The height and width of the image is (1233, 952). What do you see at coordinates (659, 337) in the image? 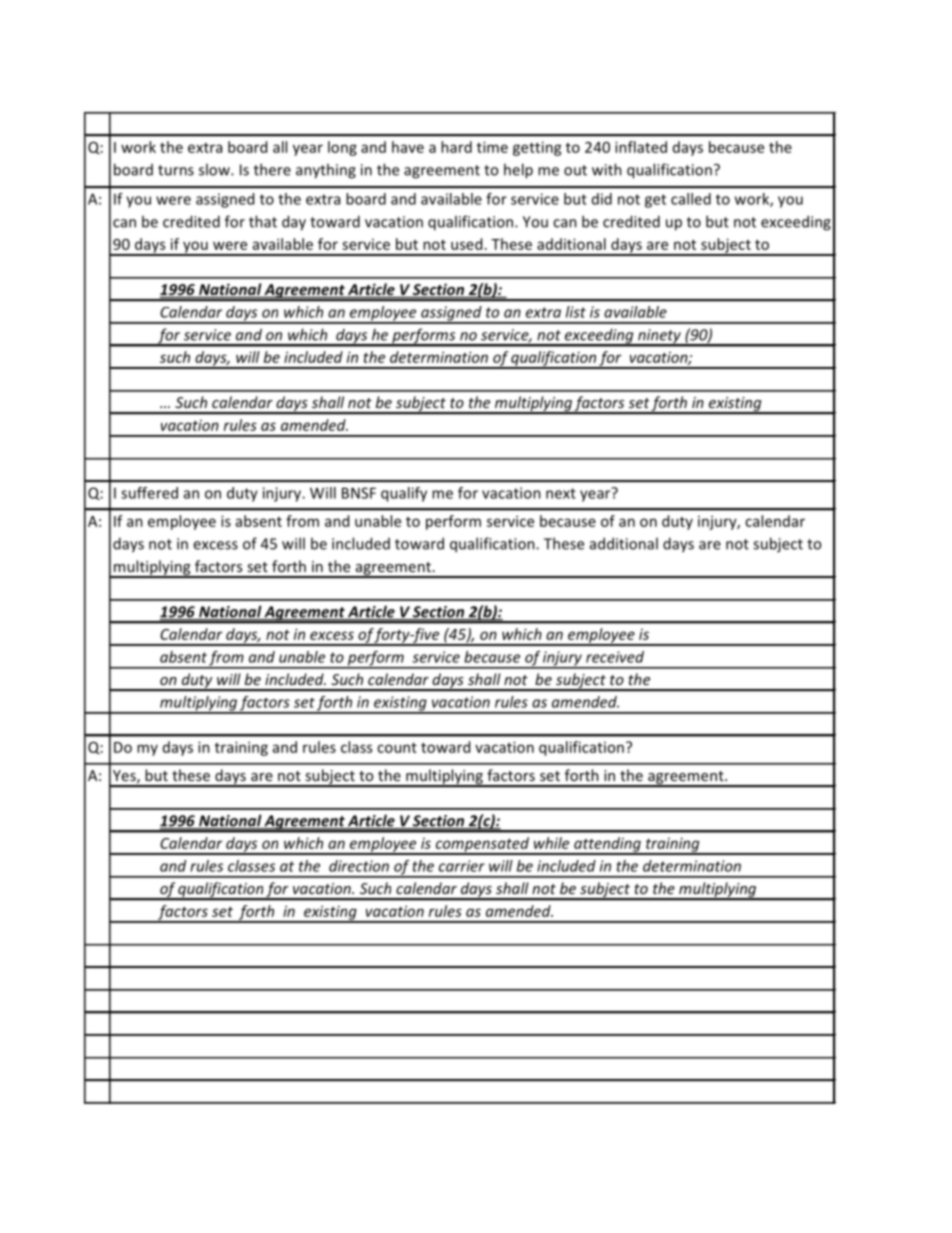
I see `ninety` at bounding box center [659, 337].
